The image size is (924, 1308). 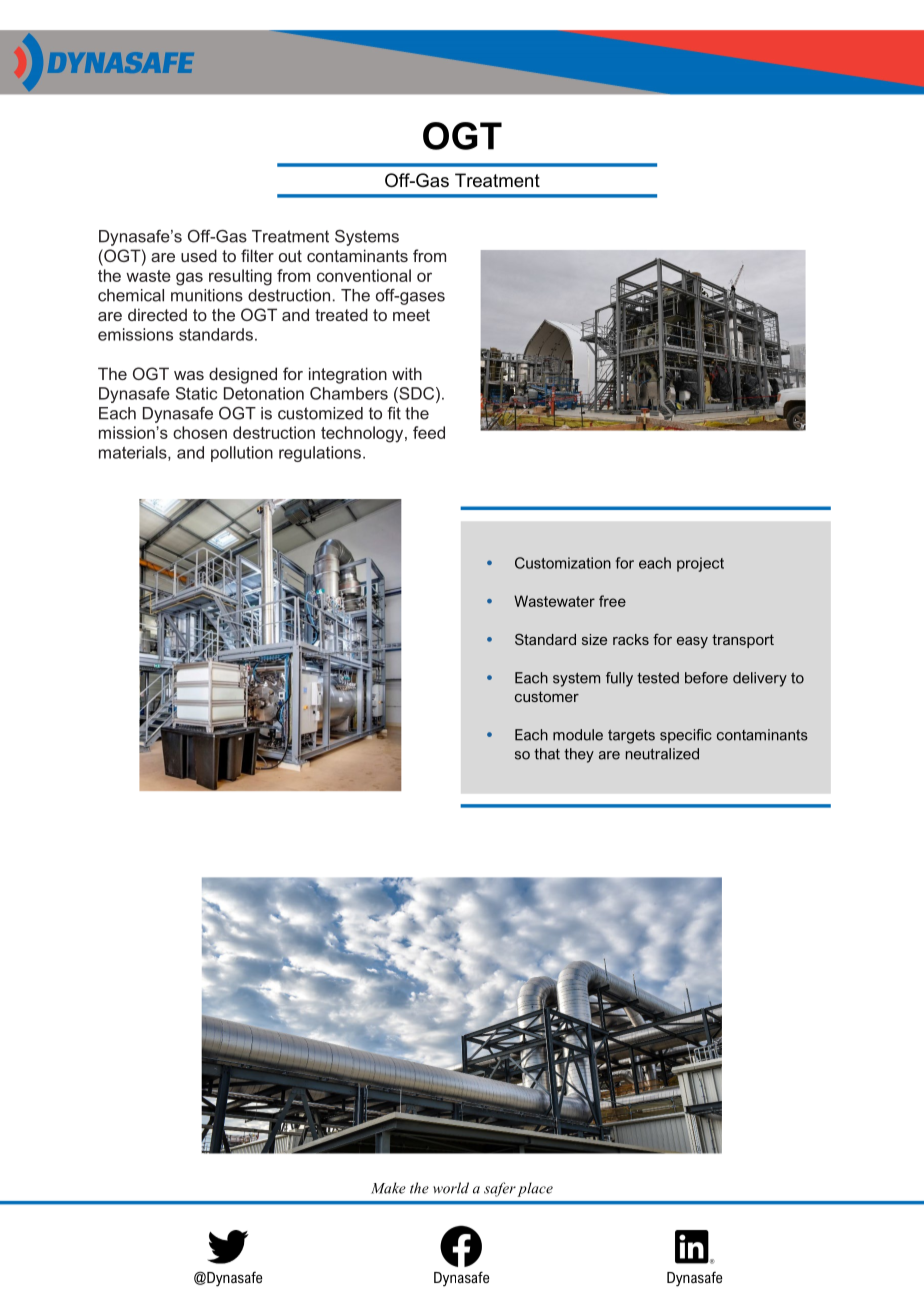 What do you see at coordinates (407, 373) in the document?
I see `with` at bounding box center [407, 373].
